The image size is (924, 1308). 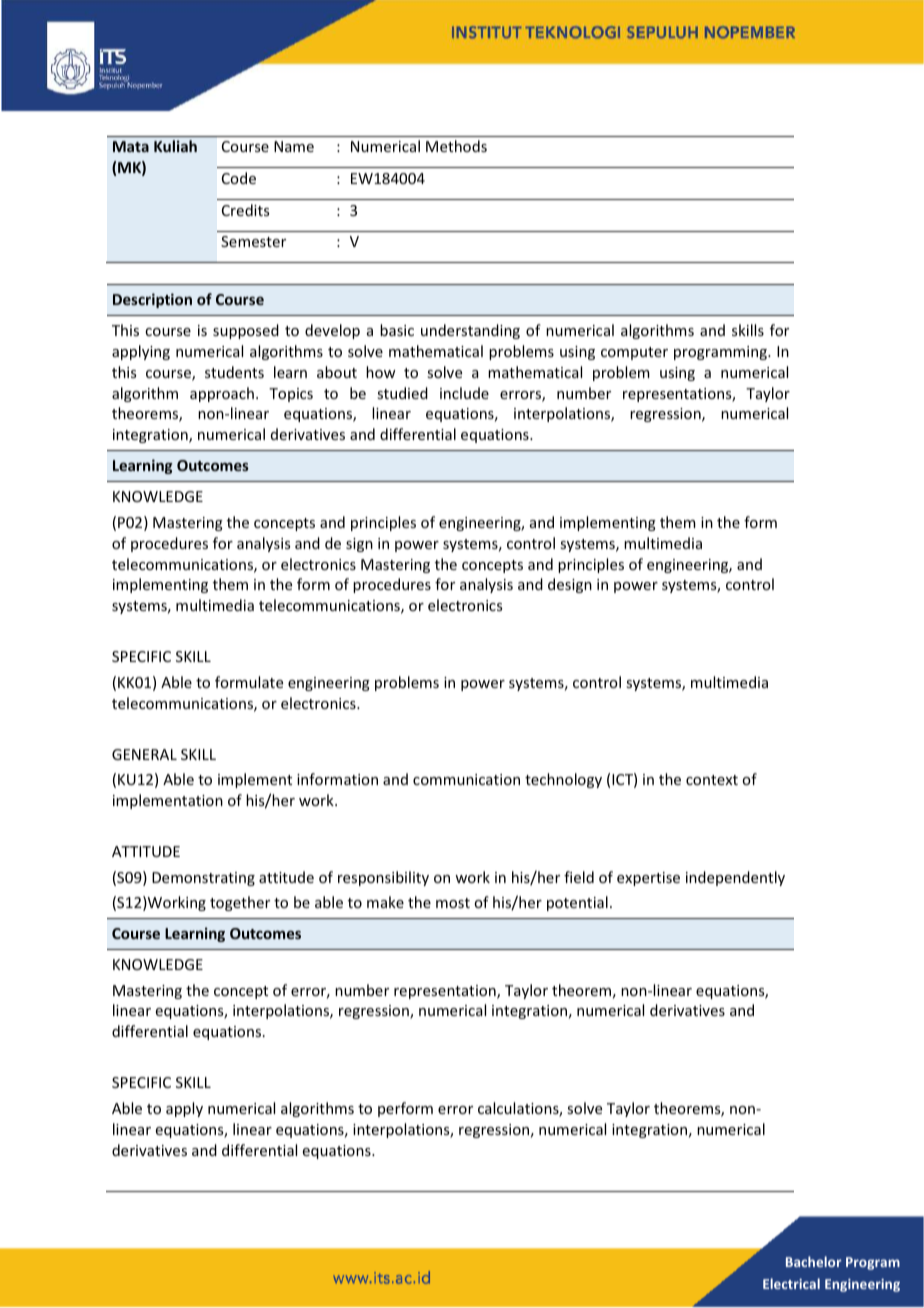 What do you see at coordinates (563, 780) in the image?
I see `technology` at bounding box center [563, 780].
